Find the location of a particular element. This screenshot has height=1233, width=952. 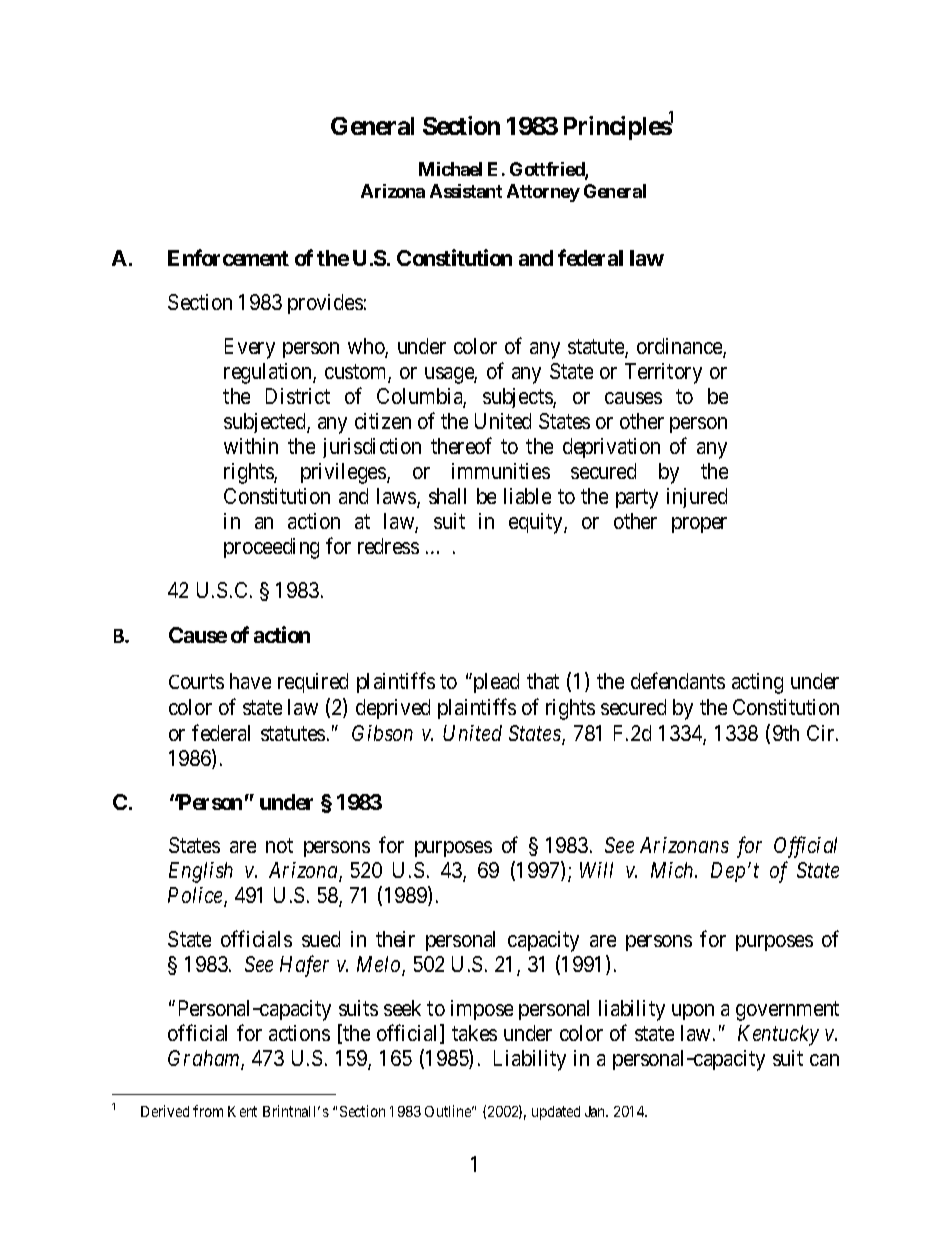

provides is located at coordinates (325, 304).
